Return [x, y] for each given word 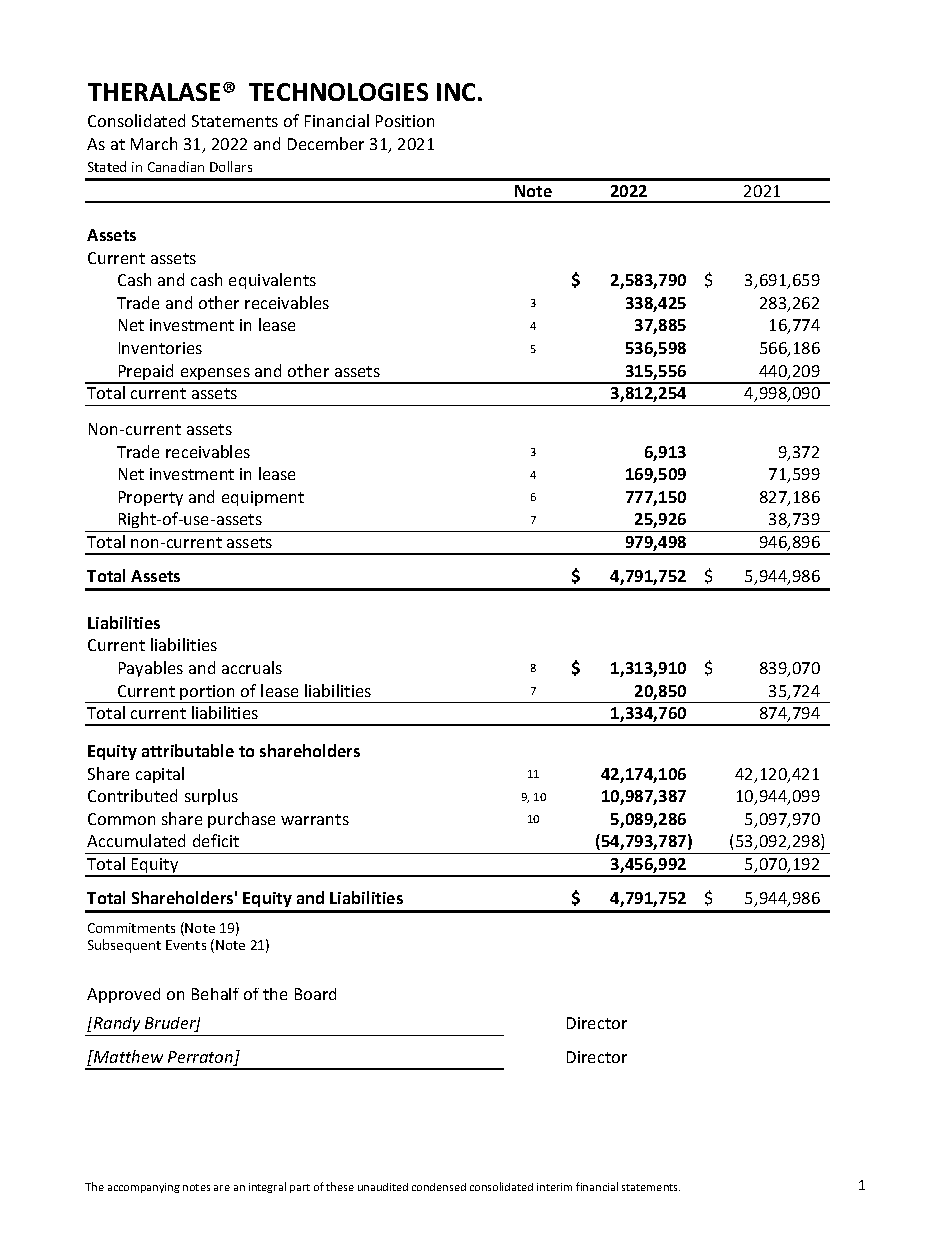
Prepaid [146, 373]
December [326, 143]
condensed [439, 1187]
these [340, 1186]
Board [315, 994]
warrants [315, 819]
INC [456, 92]
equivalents [272, 281]
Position [405, 121]
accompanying [144, 1188]
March [154, 143]
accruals [252, 667]
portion [208, 694]
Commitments [131, 928]
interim [554, 1187]
